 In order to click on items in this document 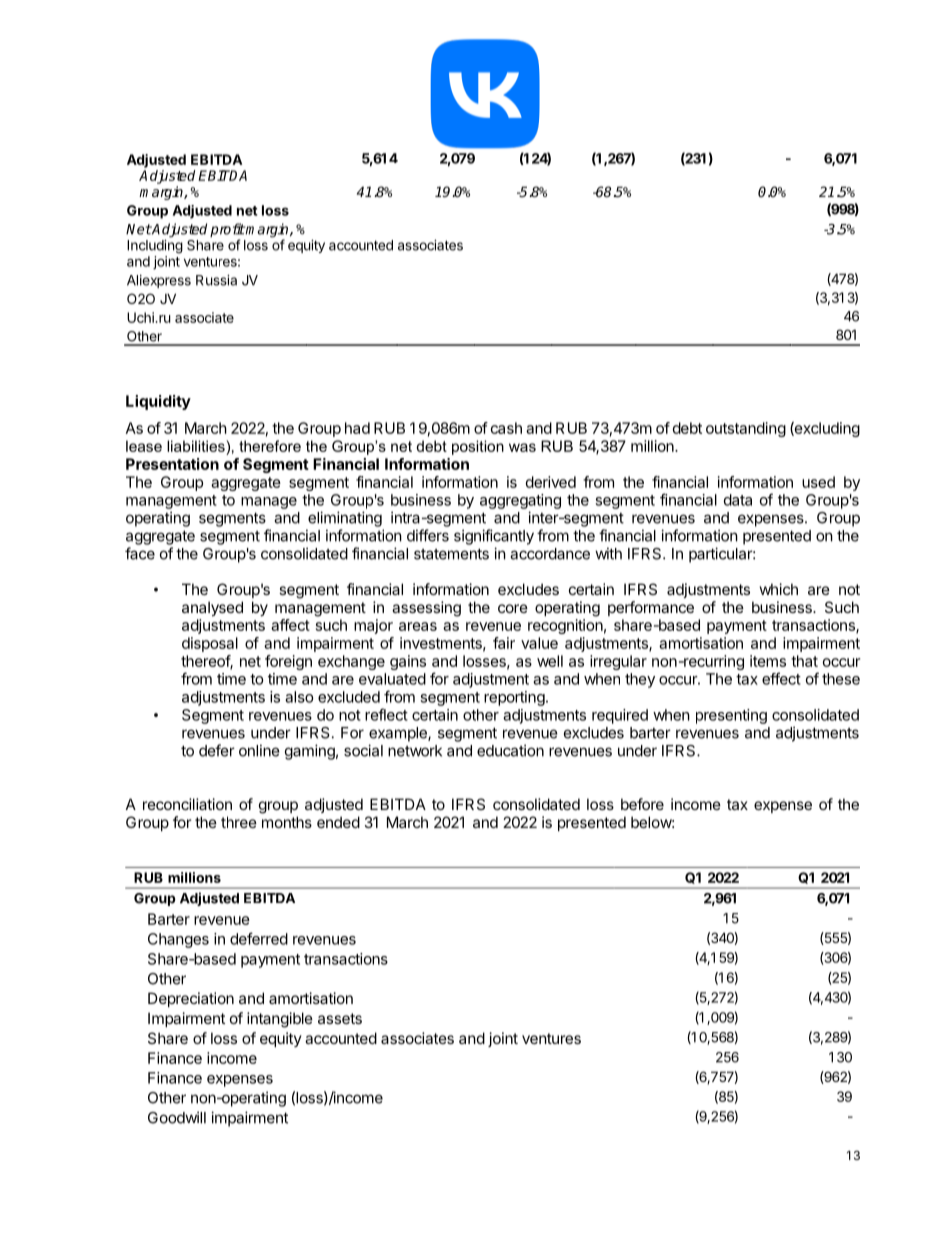, I will do `click(768, 661)`.
